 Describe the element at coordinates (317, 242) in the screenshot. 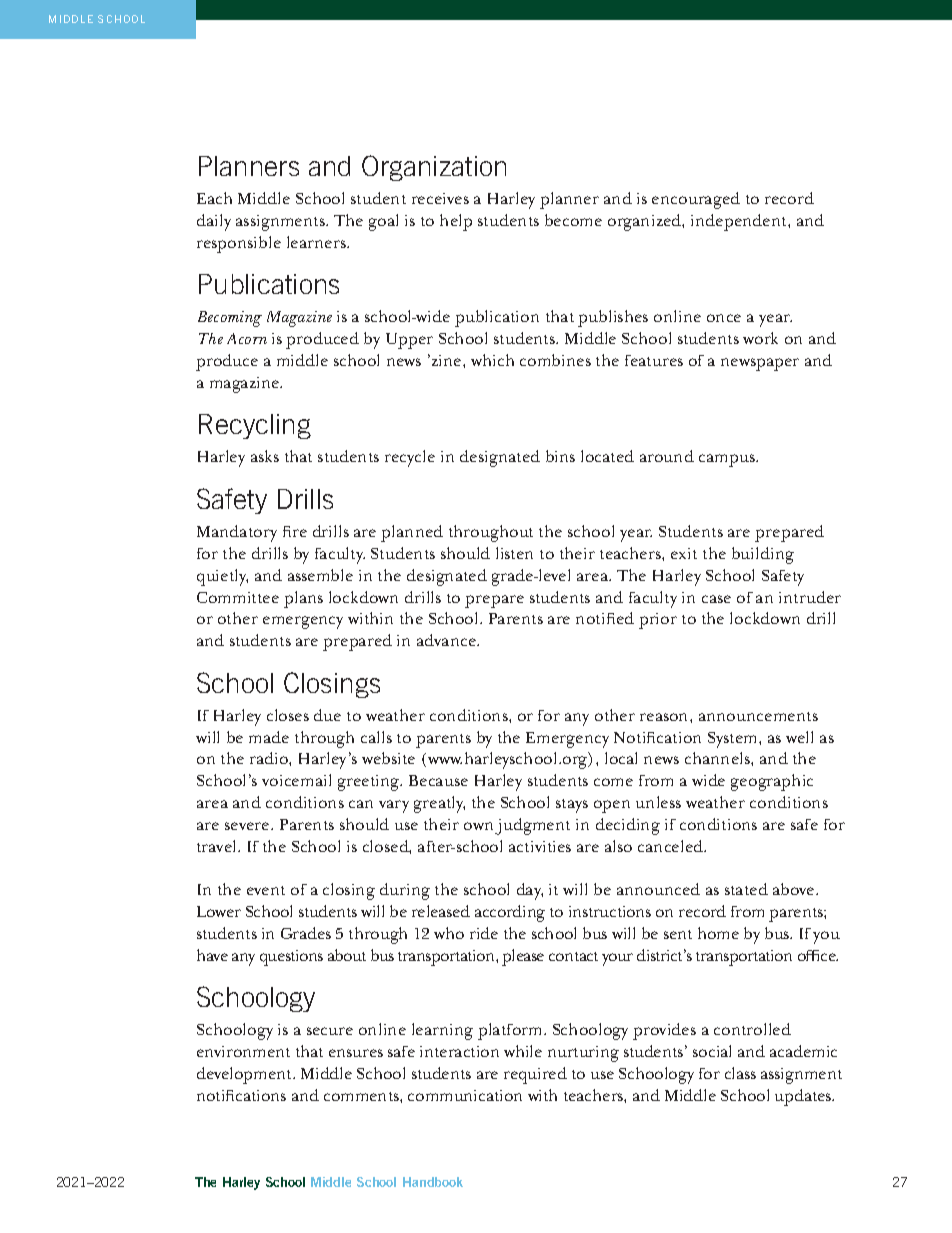

I see `learners` at that location.
